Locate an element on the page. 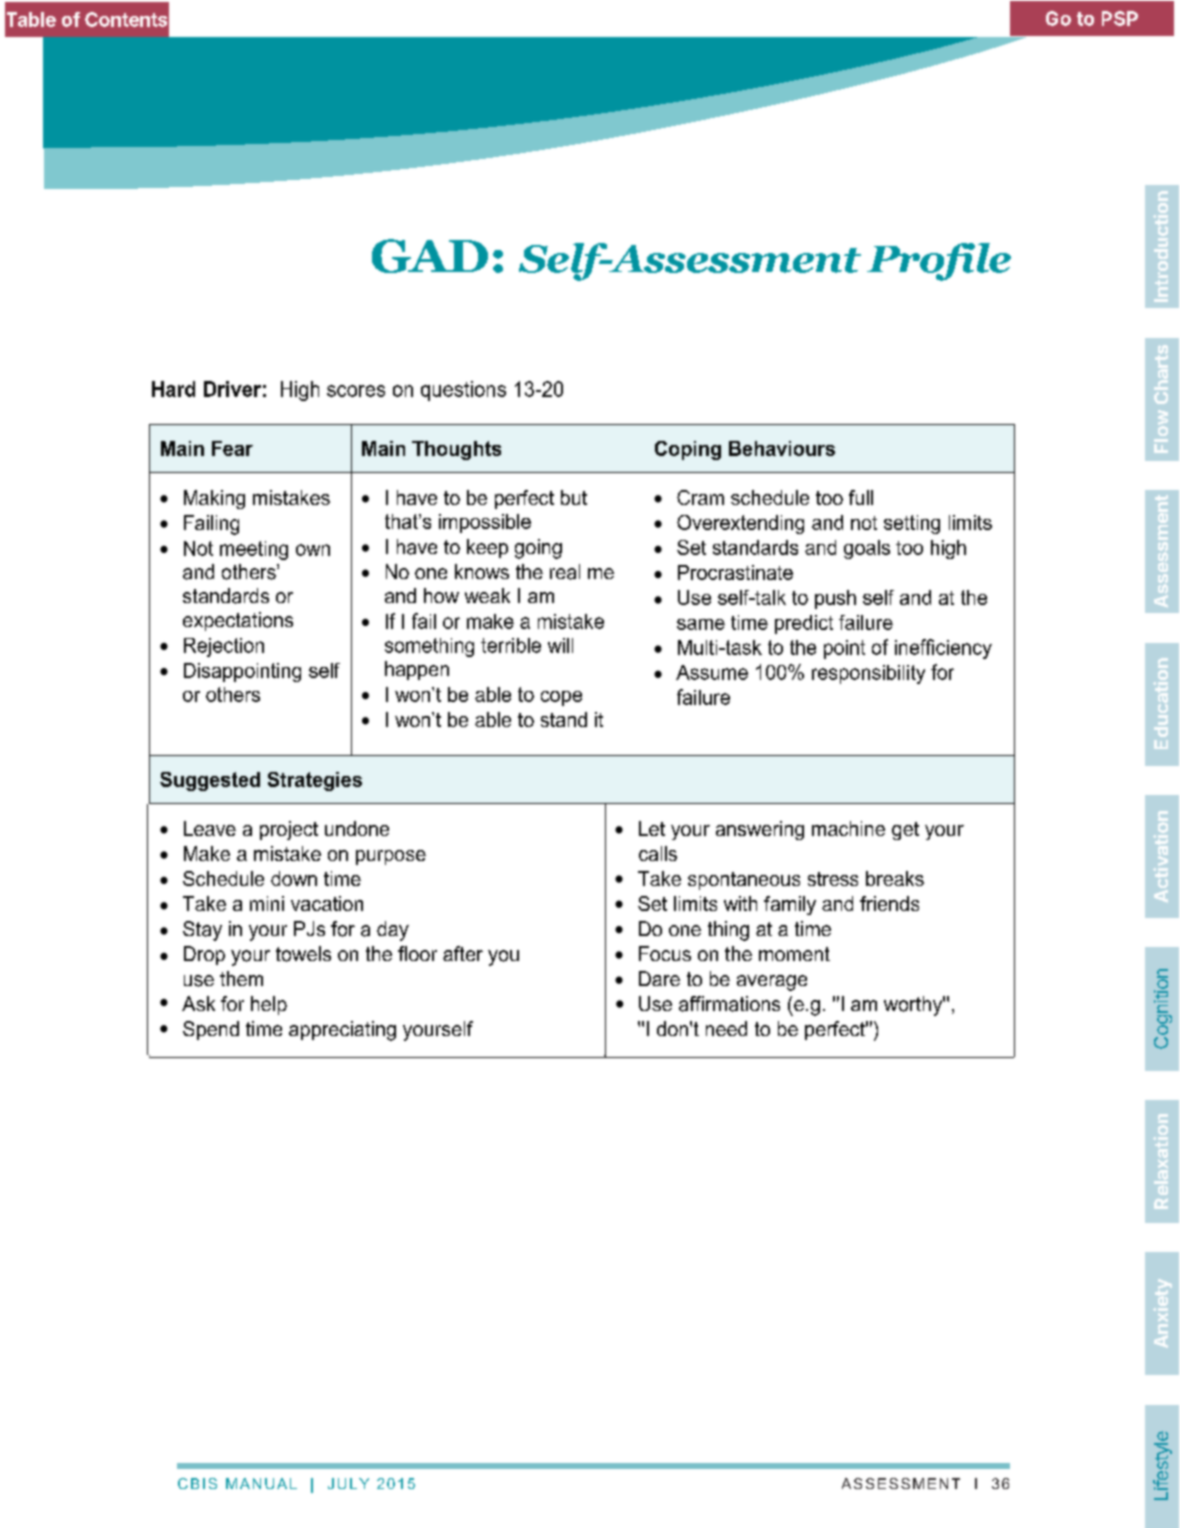 This image has height=1528, width=1180. machine is located at coordinates (848, 828).
